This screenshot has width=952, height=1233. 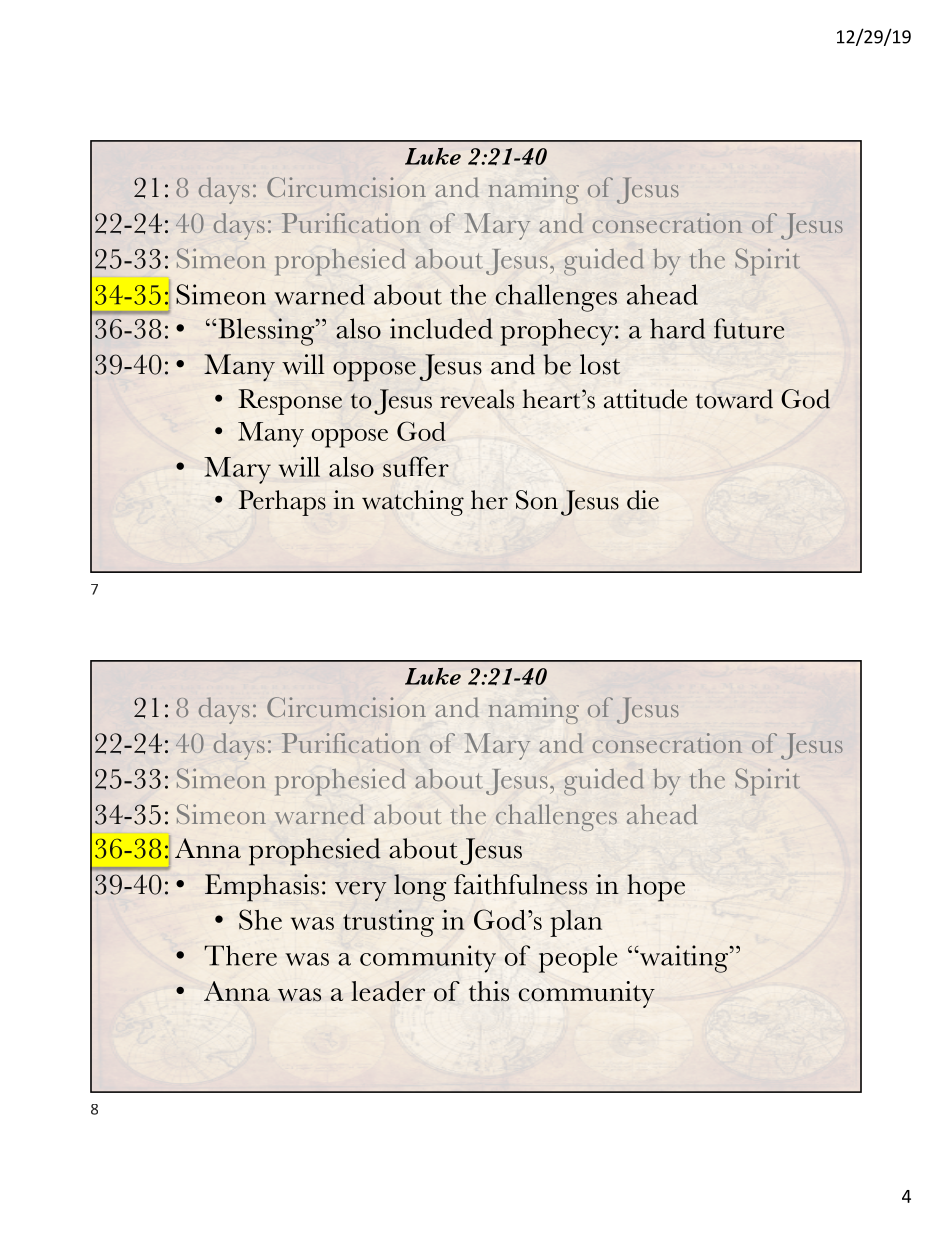 I want to click on this, so click(x=489, y=991).
